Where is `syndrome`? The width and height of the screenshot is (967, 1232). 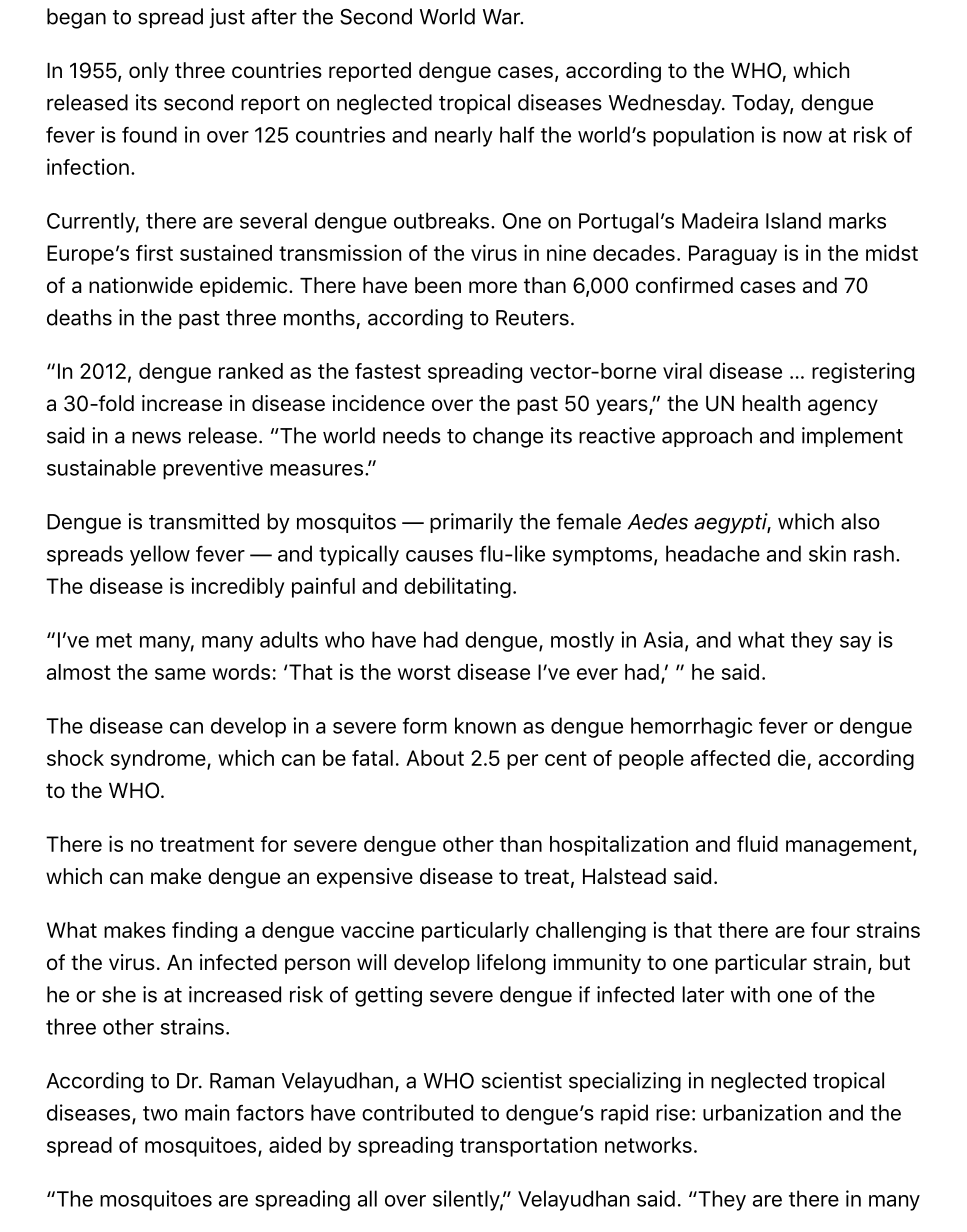 syndrome is located at coordinates (159, 760).
